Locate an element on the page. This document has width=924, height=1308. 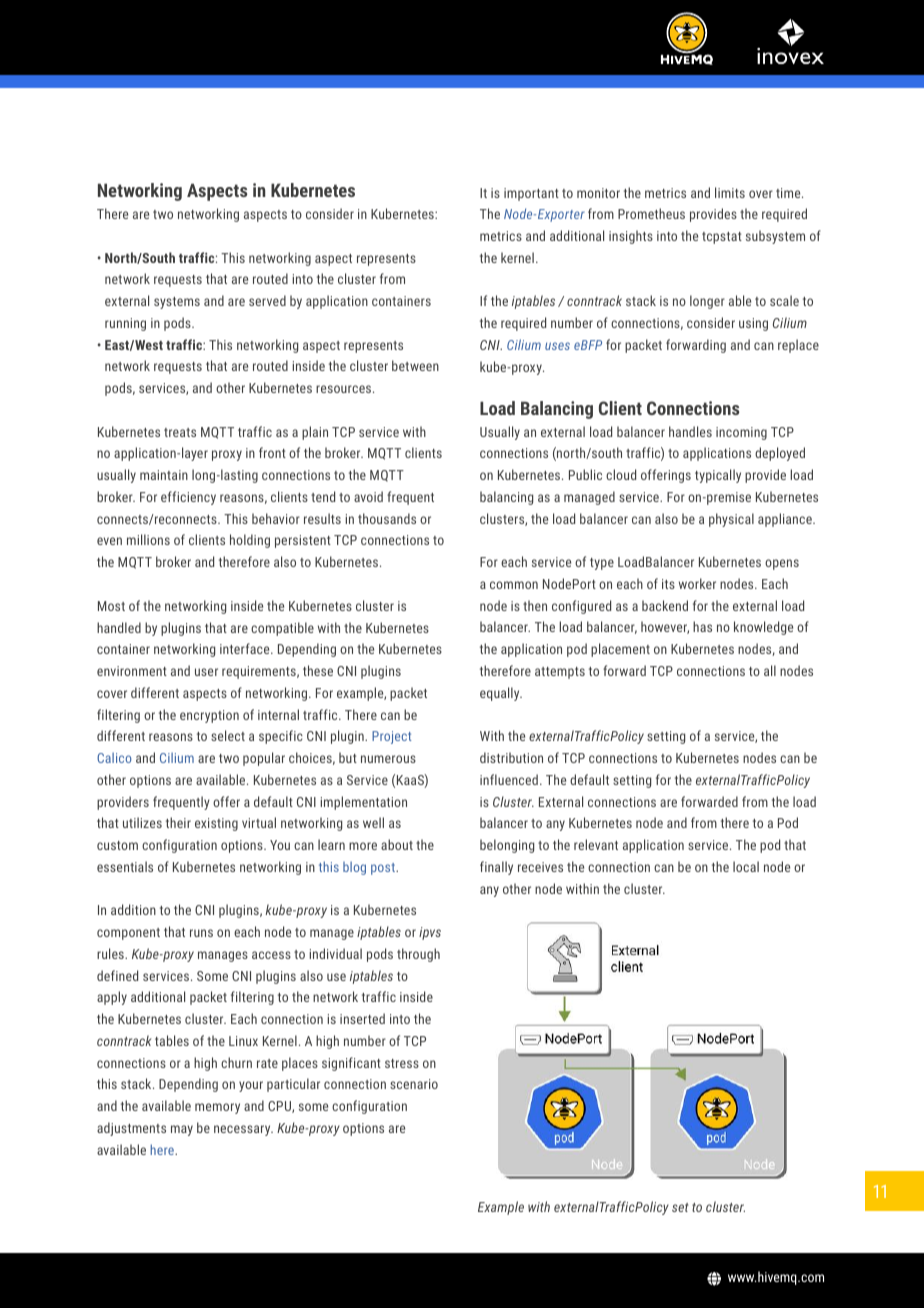
finally is located at coordinates (496, 868).
